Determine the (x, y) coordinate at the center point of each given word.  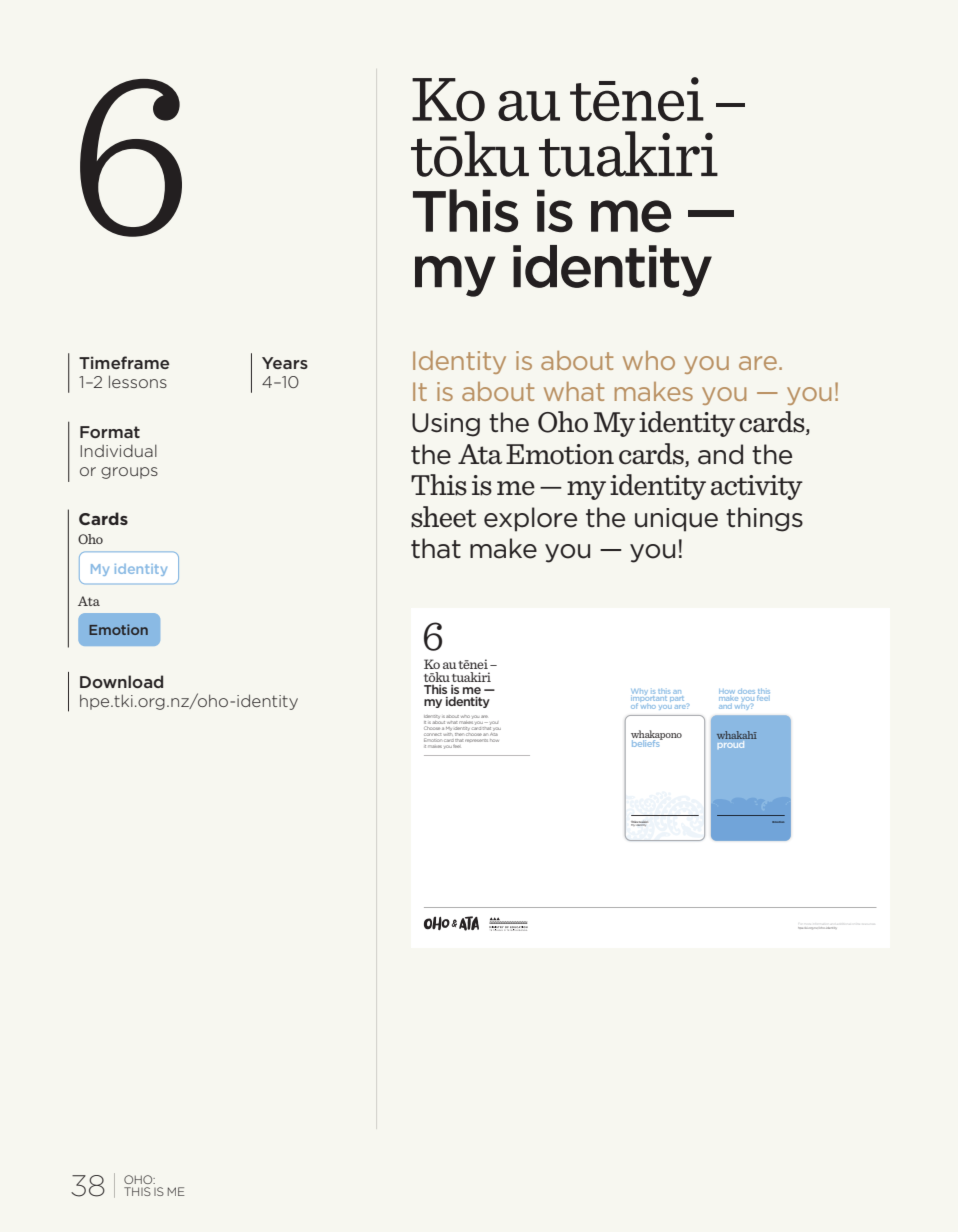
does (746, 691)
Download (121, 681)
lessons (138, 381)
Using (446, 425)
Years (285, 363)
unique (676, 520)
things (764, 519)
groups (129, 473)
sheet (443, 517)
